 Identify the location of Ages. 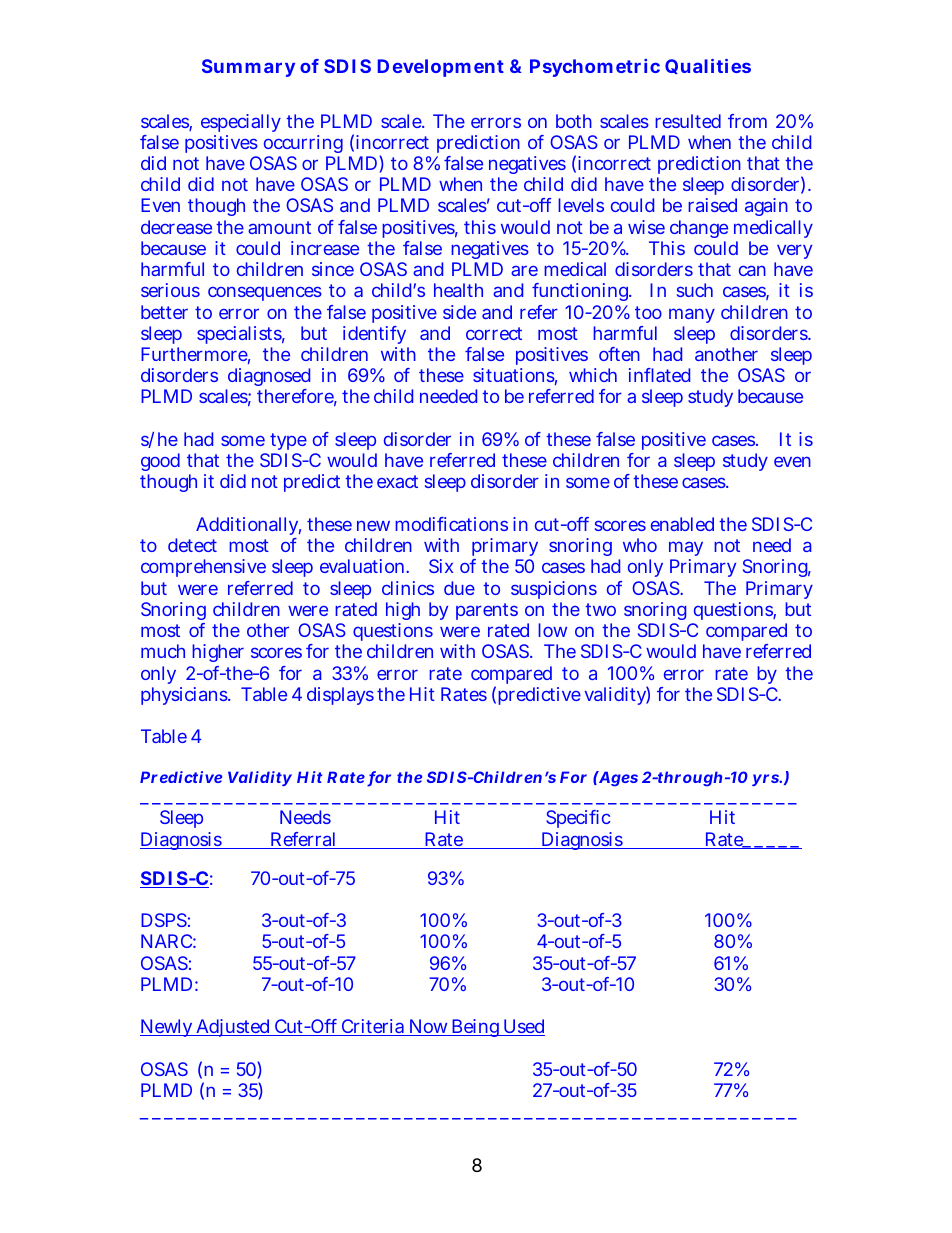
(617, 779).
